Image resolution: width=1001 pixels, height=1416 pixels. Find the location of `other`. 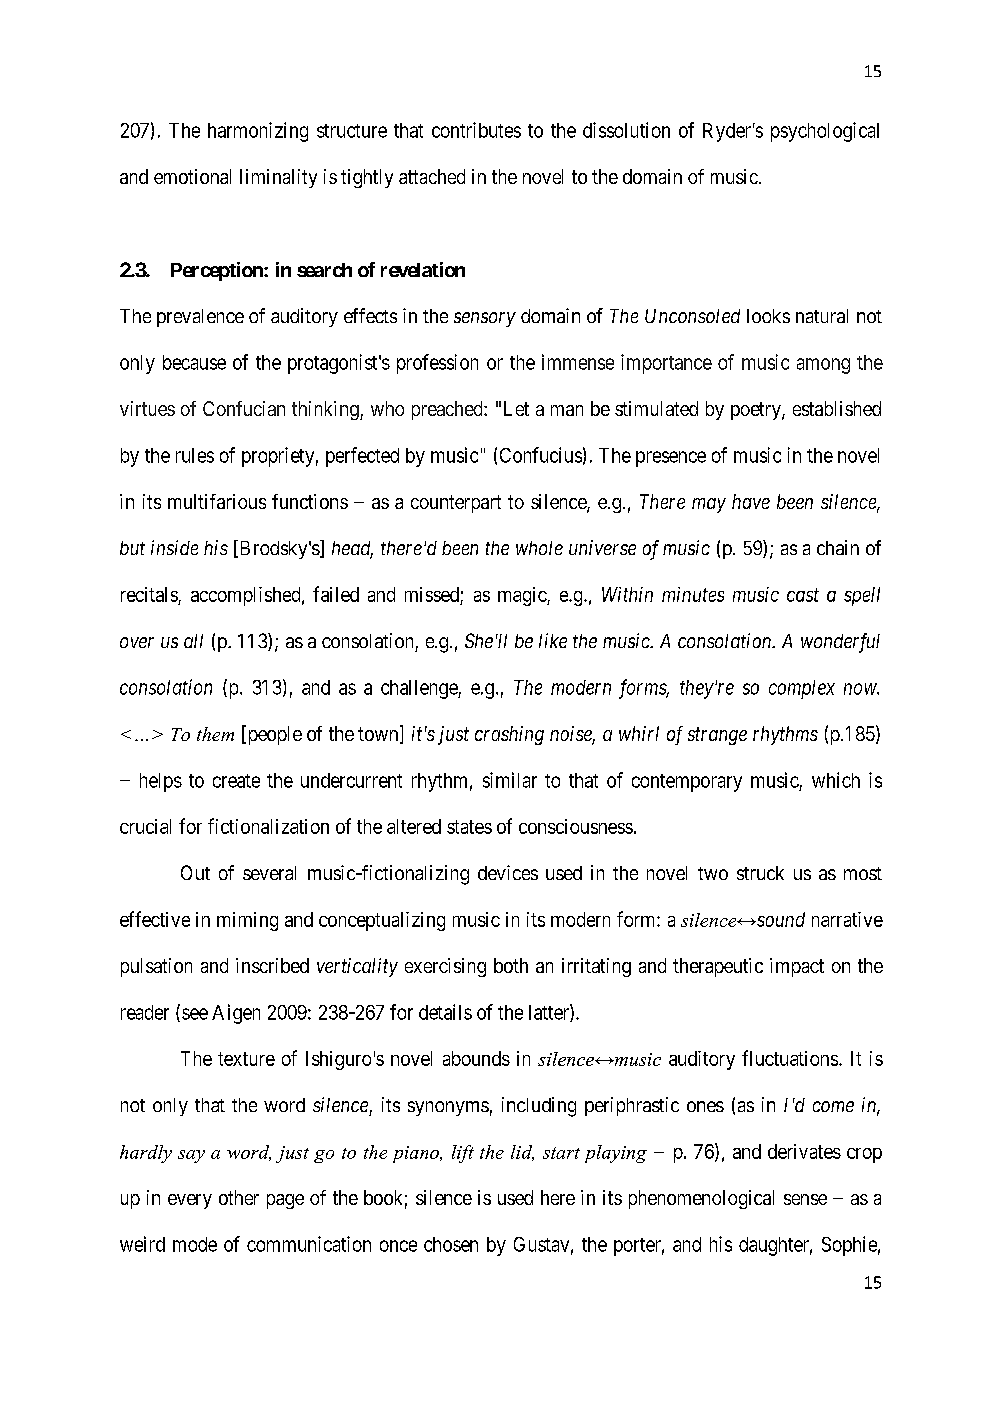

other is located at coordinates (239, 1197).
